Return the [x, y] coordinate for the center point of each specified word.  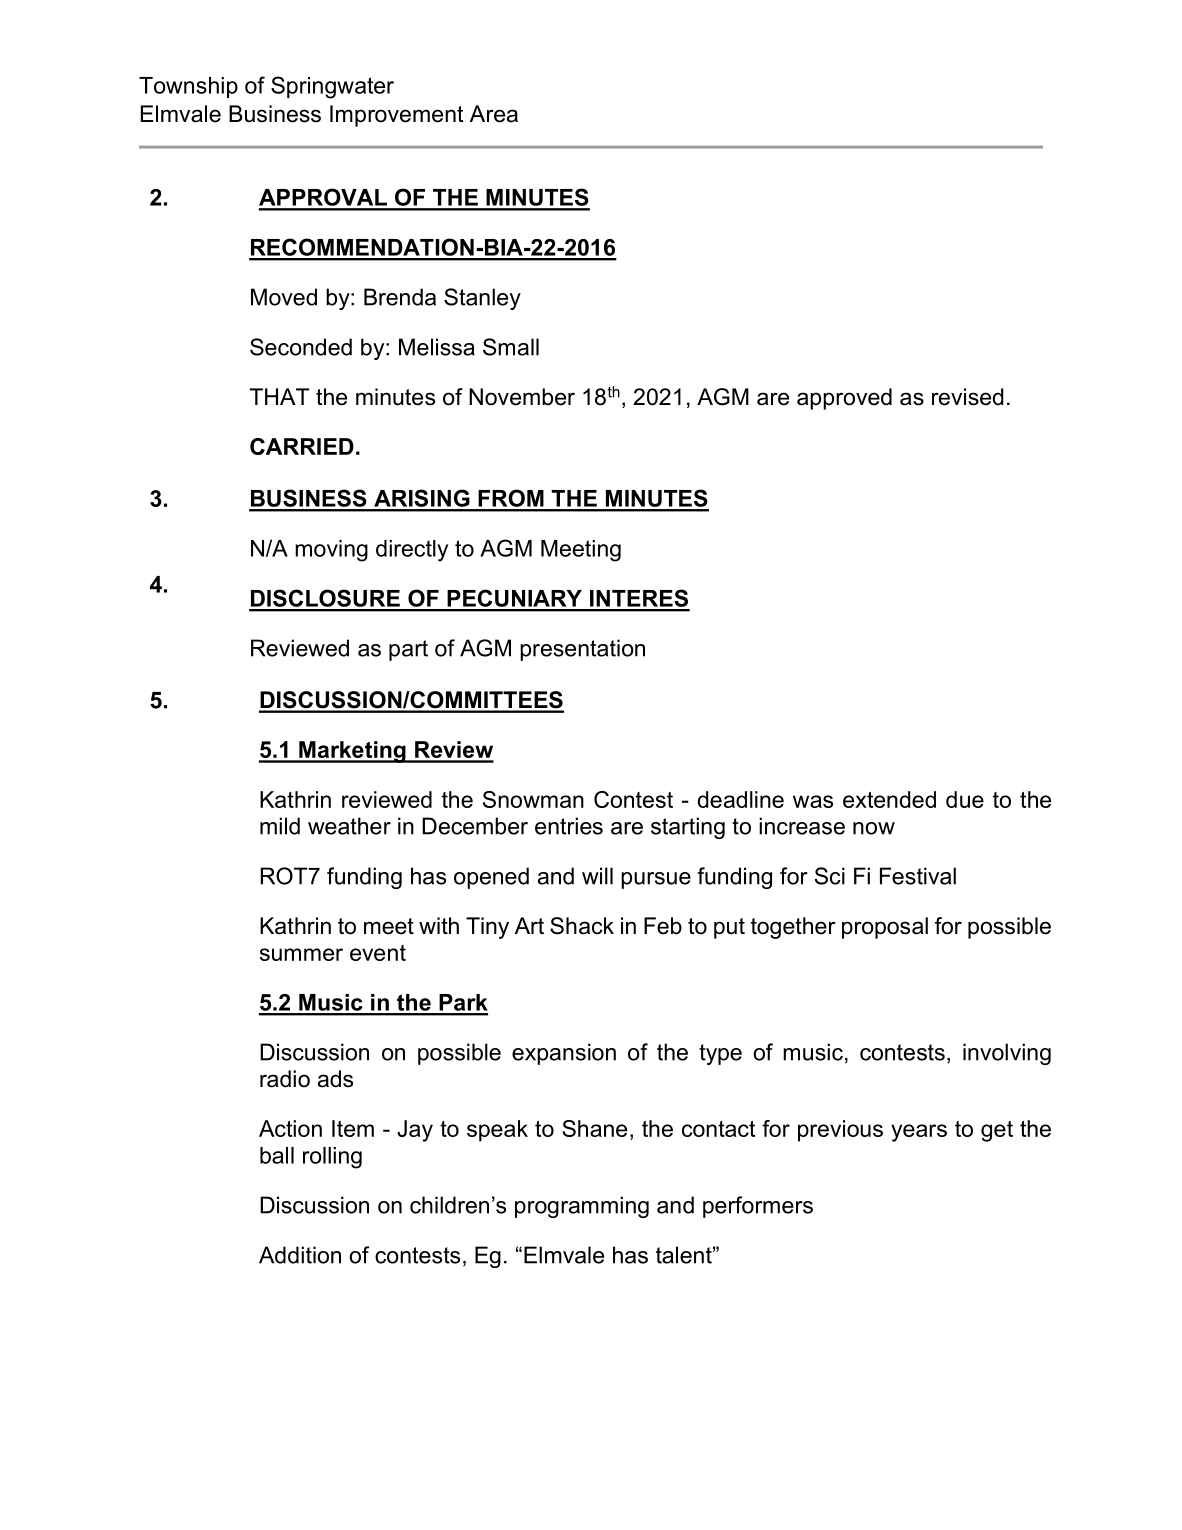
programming [582, 1207]
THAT [279, 396]
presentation [582, 650]
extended [889, 799]
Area [494, 114]
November [522, 397]
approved [844, 399]
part [408, 650]
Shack [582, 926]
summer [301, 954]
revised [967, 397]
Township [188, 87]
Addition [300, 1255]
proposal [885, 928]
